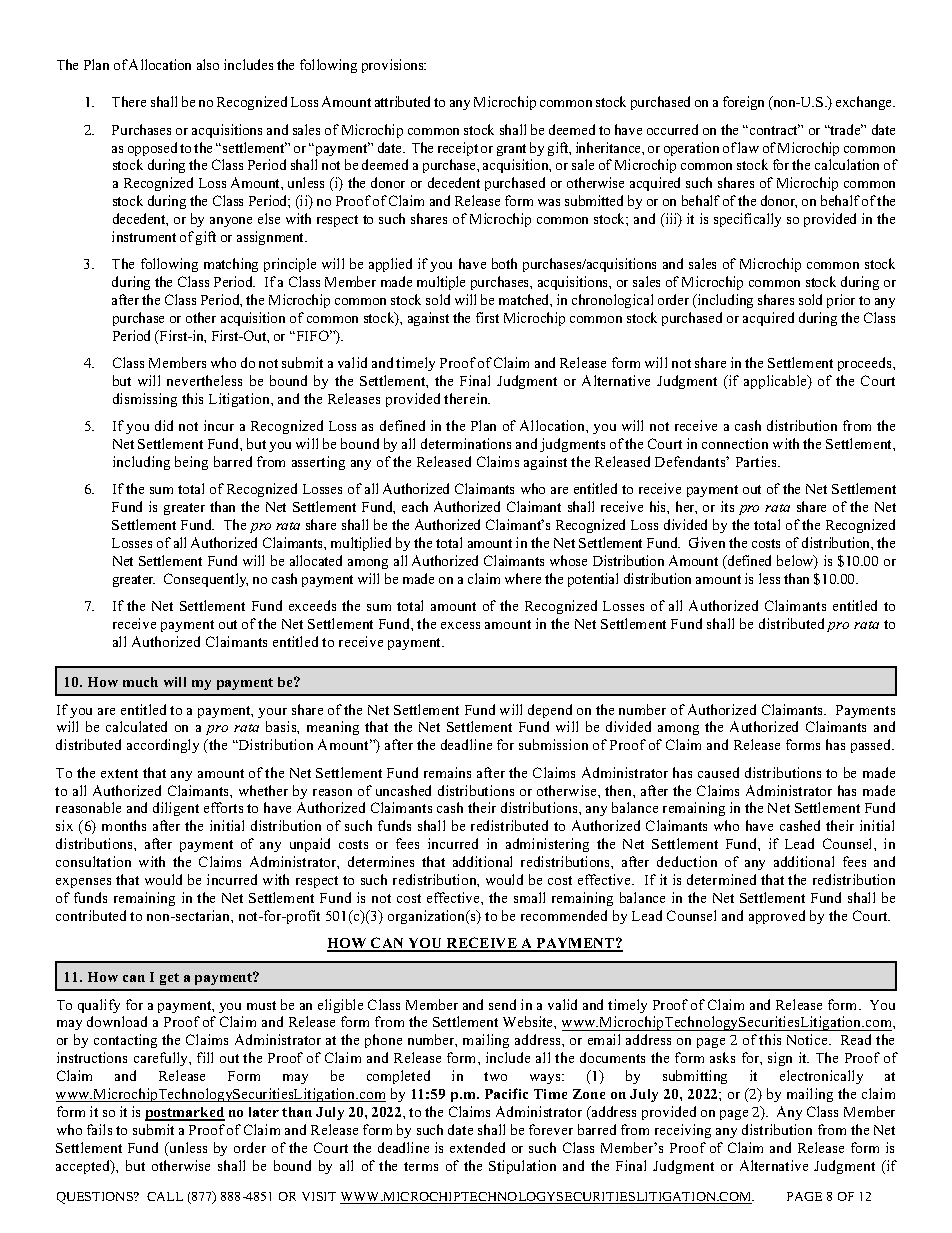  What do you see at coordinates (176, 809) in the image?
I see `diligent` at bounding box center [176, 809].
